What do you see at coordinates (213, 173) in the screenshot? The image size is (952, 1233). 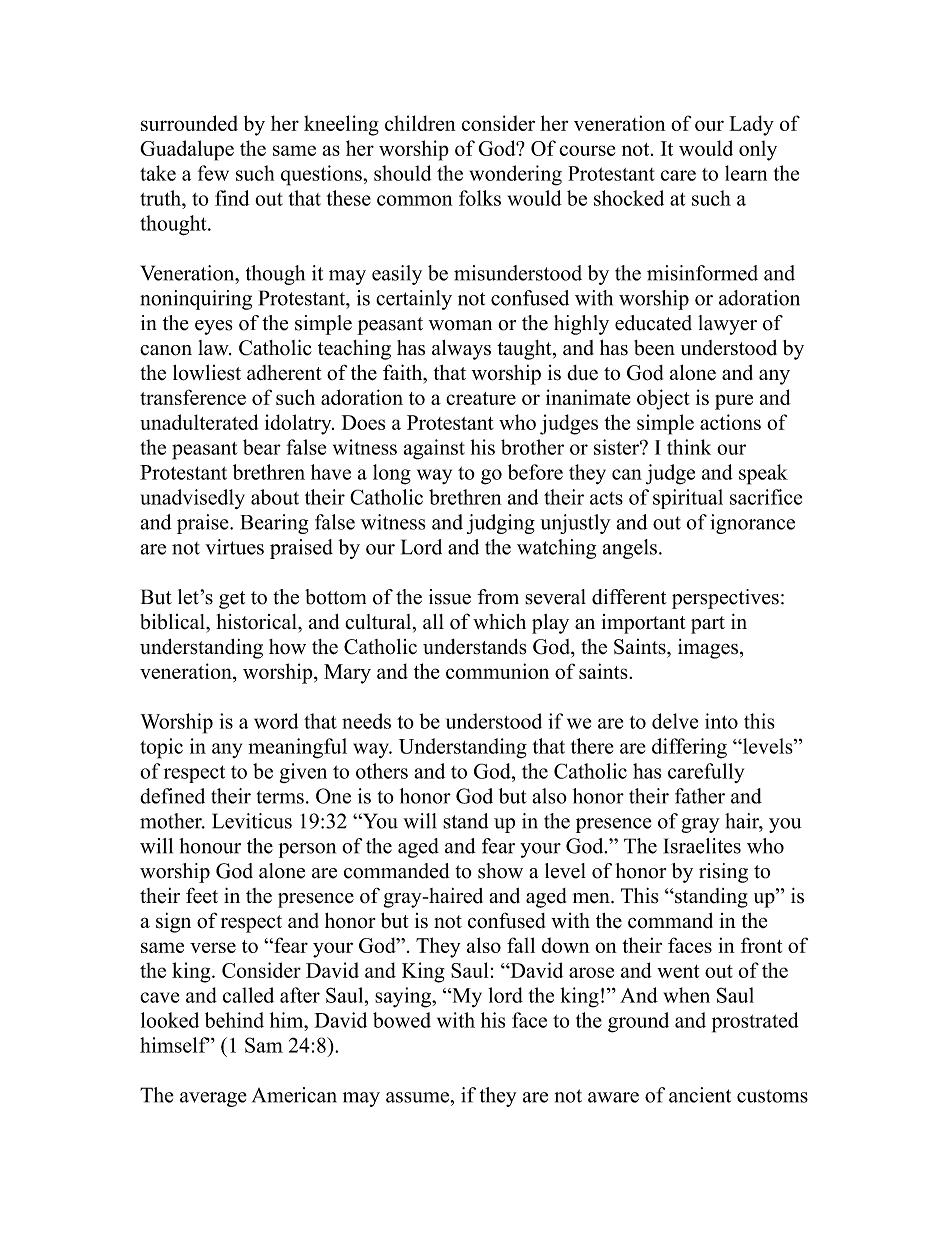 I see `few` at bounding box center [213, 173].
